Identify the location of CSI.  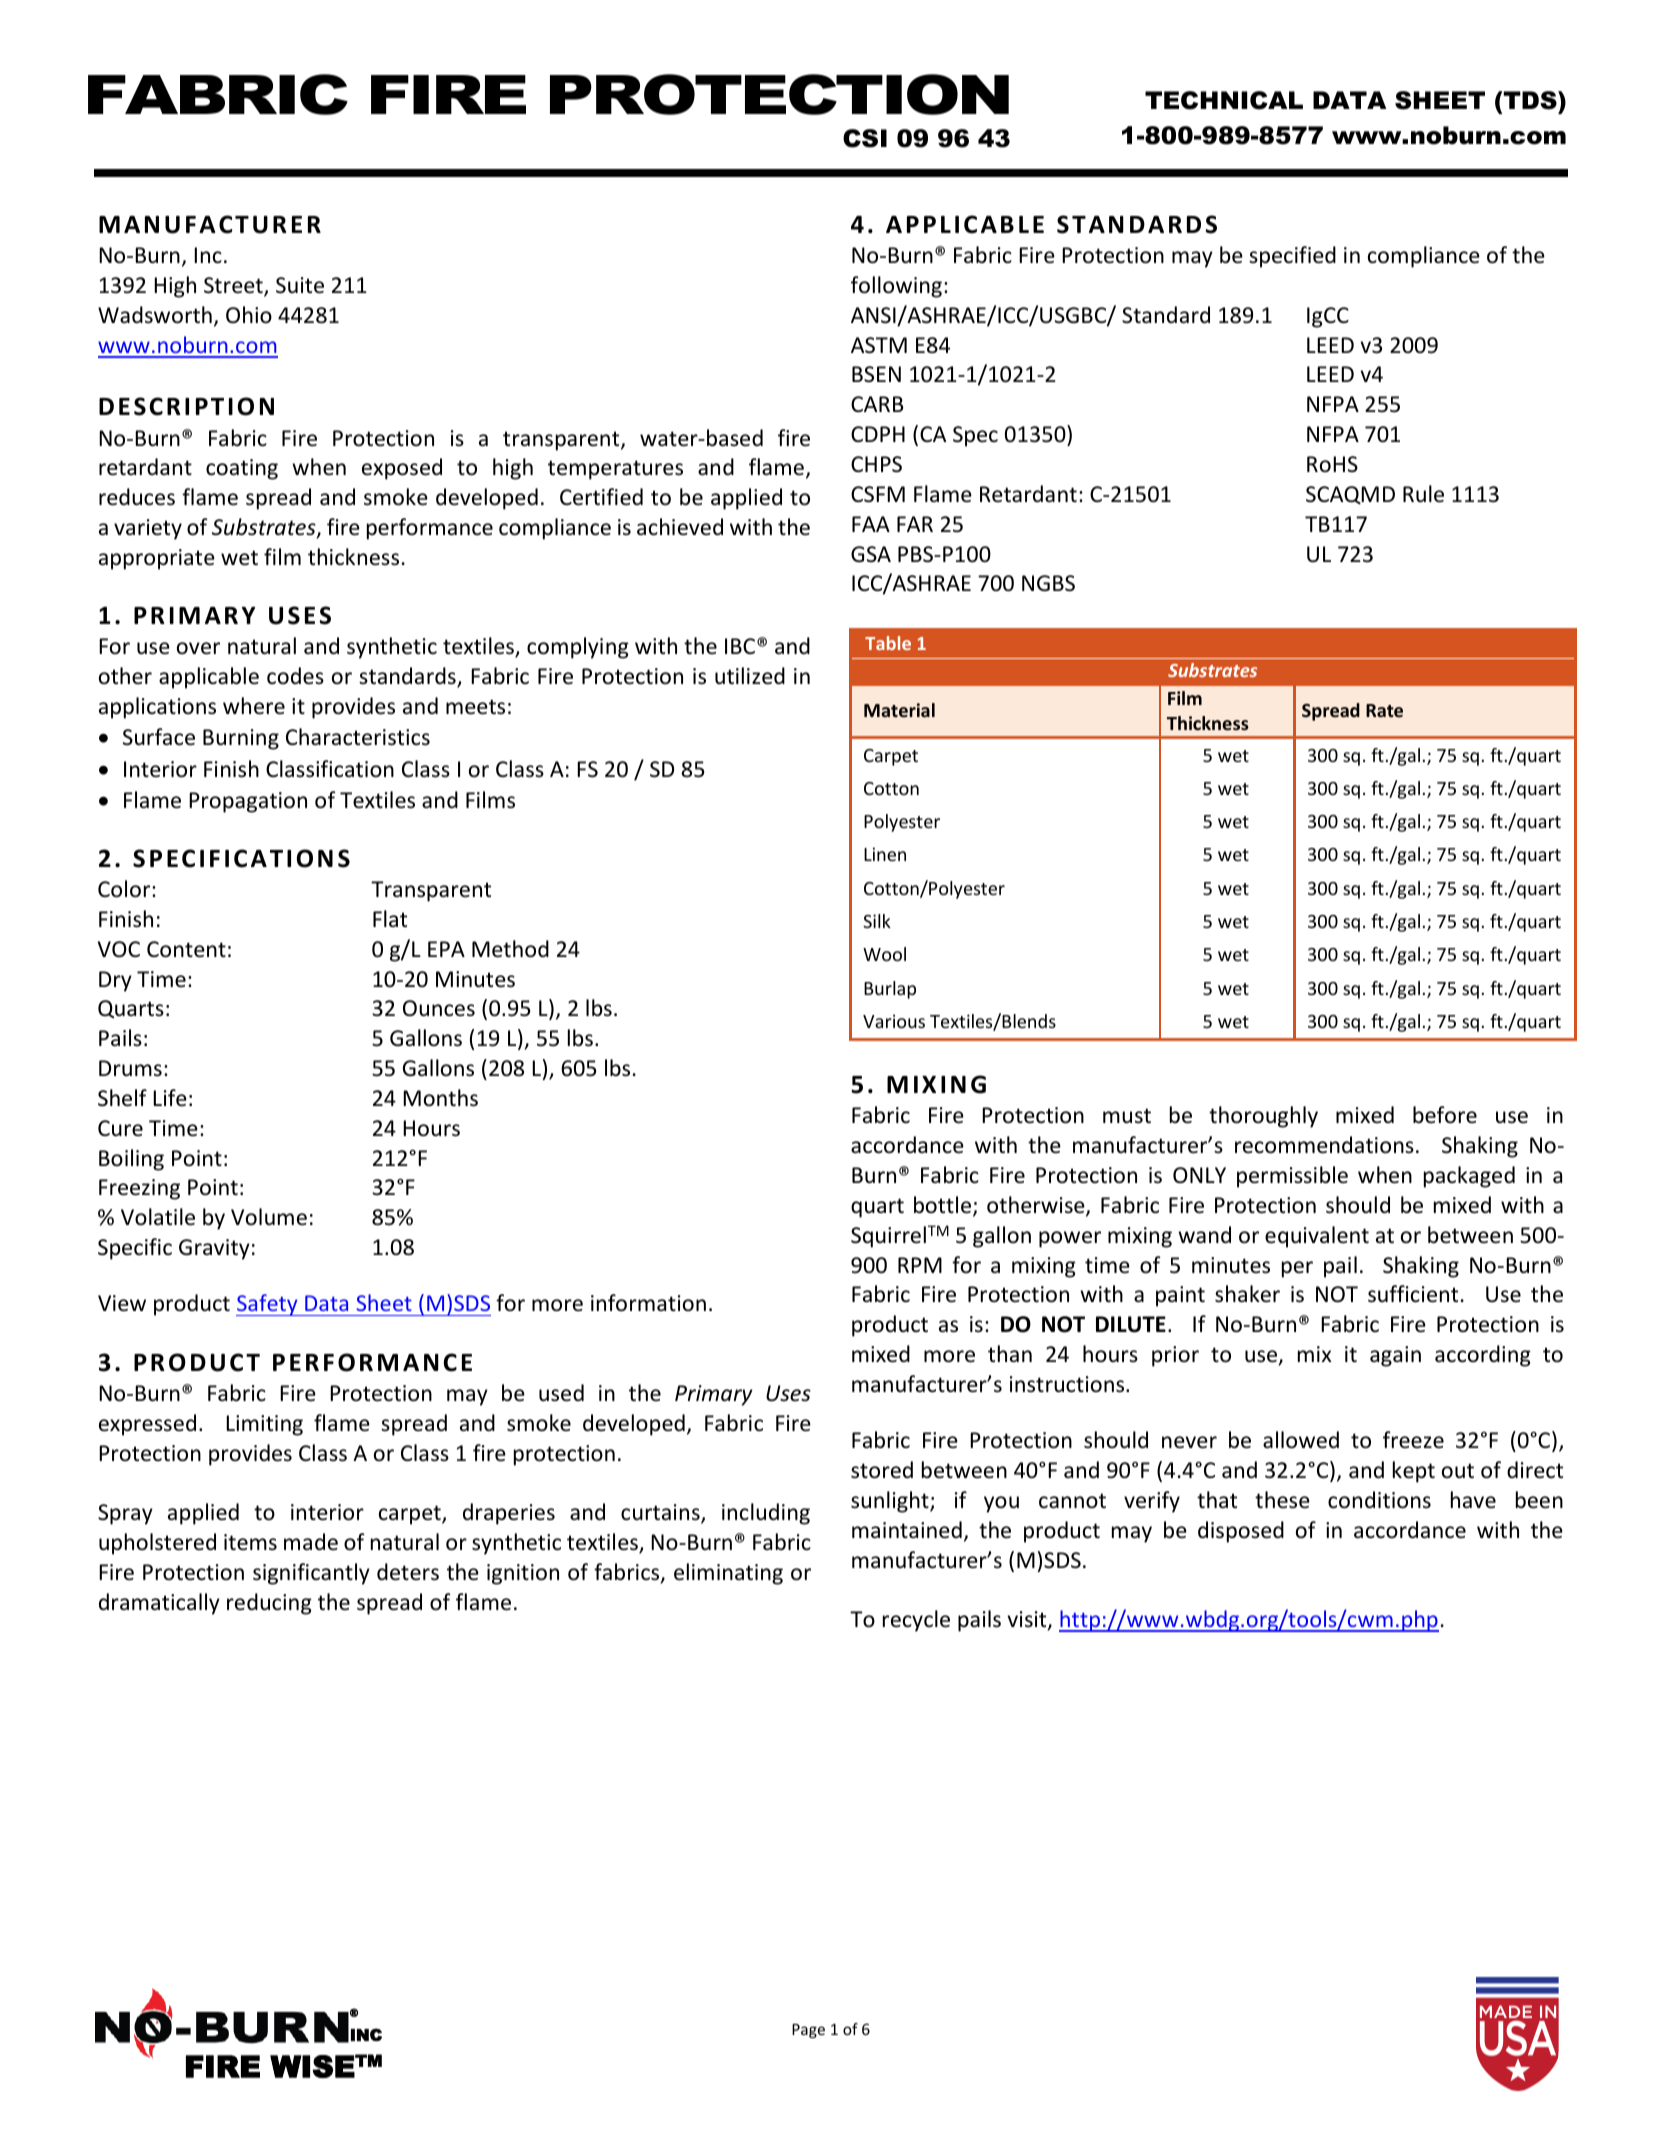
(865, 138).
